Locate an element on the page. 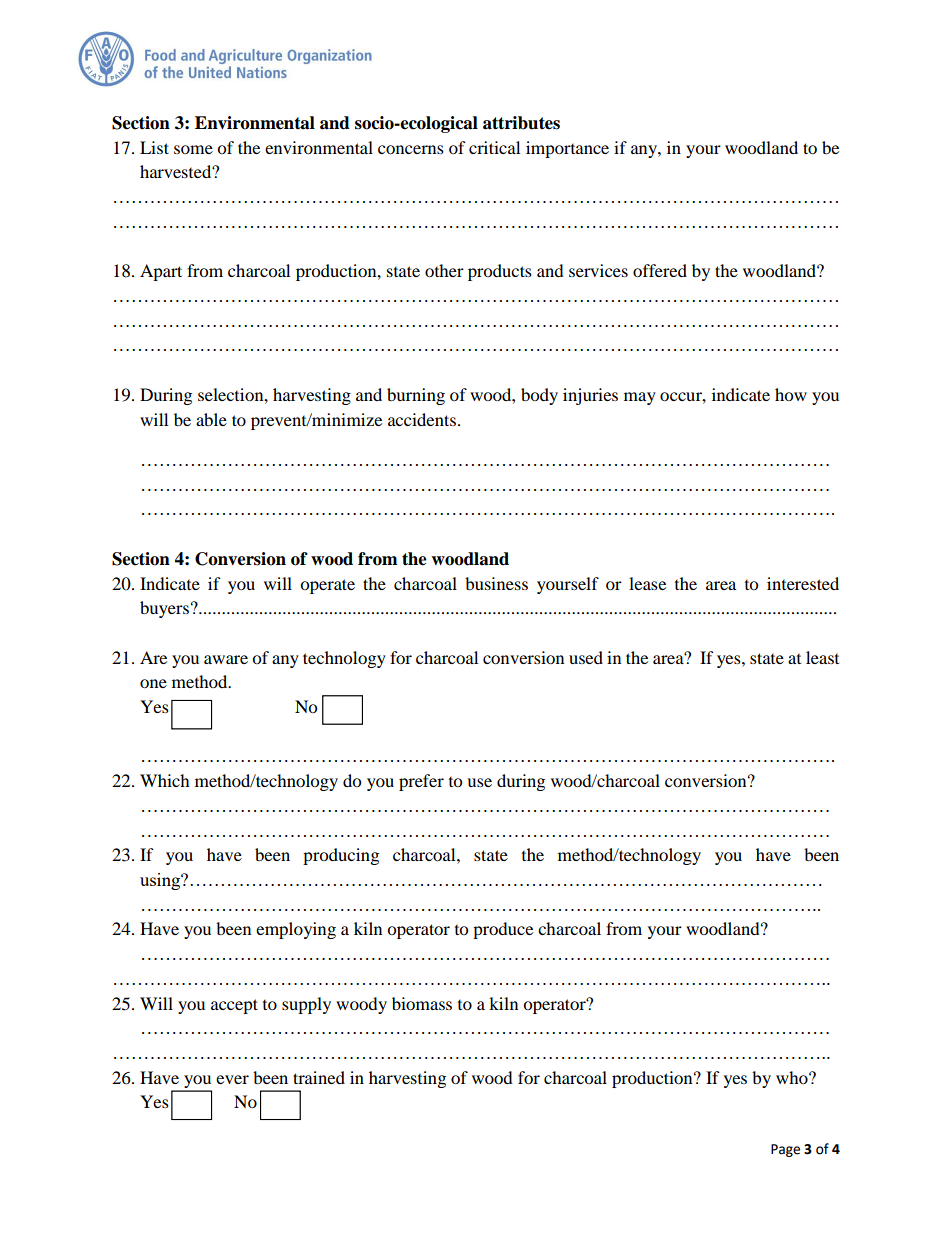  business is located at coordinates (496, 583).
